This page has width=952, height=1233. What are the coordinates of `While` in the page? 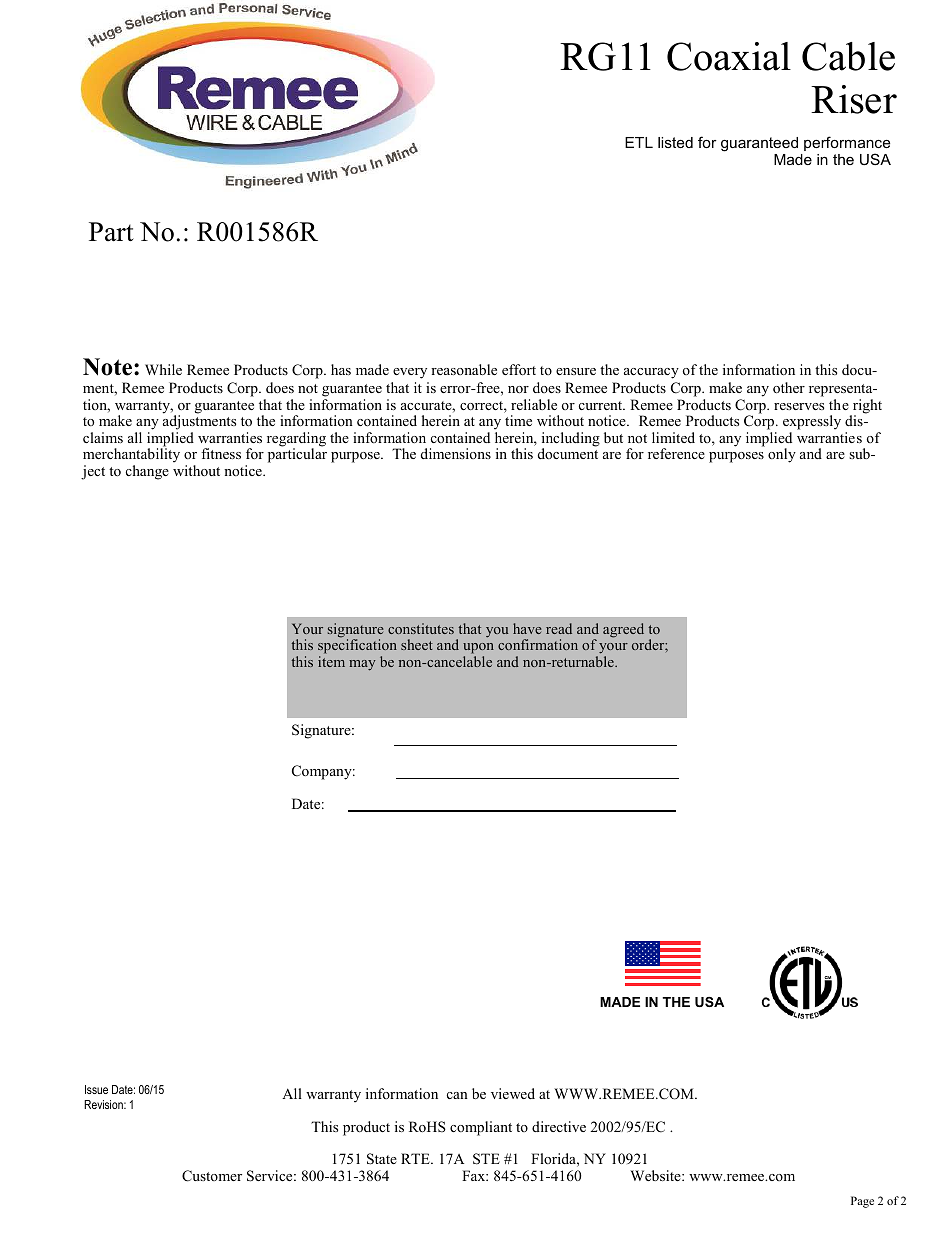 It's located at (163, 369).
